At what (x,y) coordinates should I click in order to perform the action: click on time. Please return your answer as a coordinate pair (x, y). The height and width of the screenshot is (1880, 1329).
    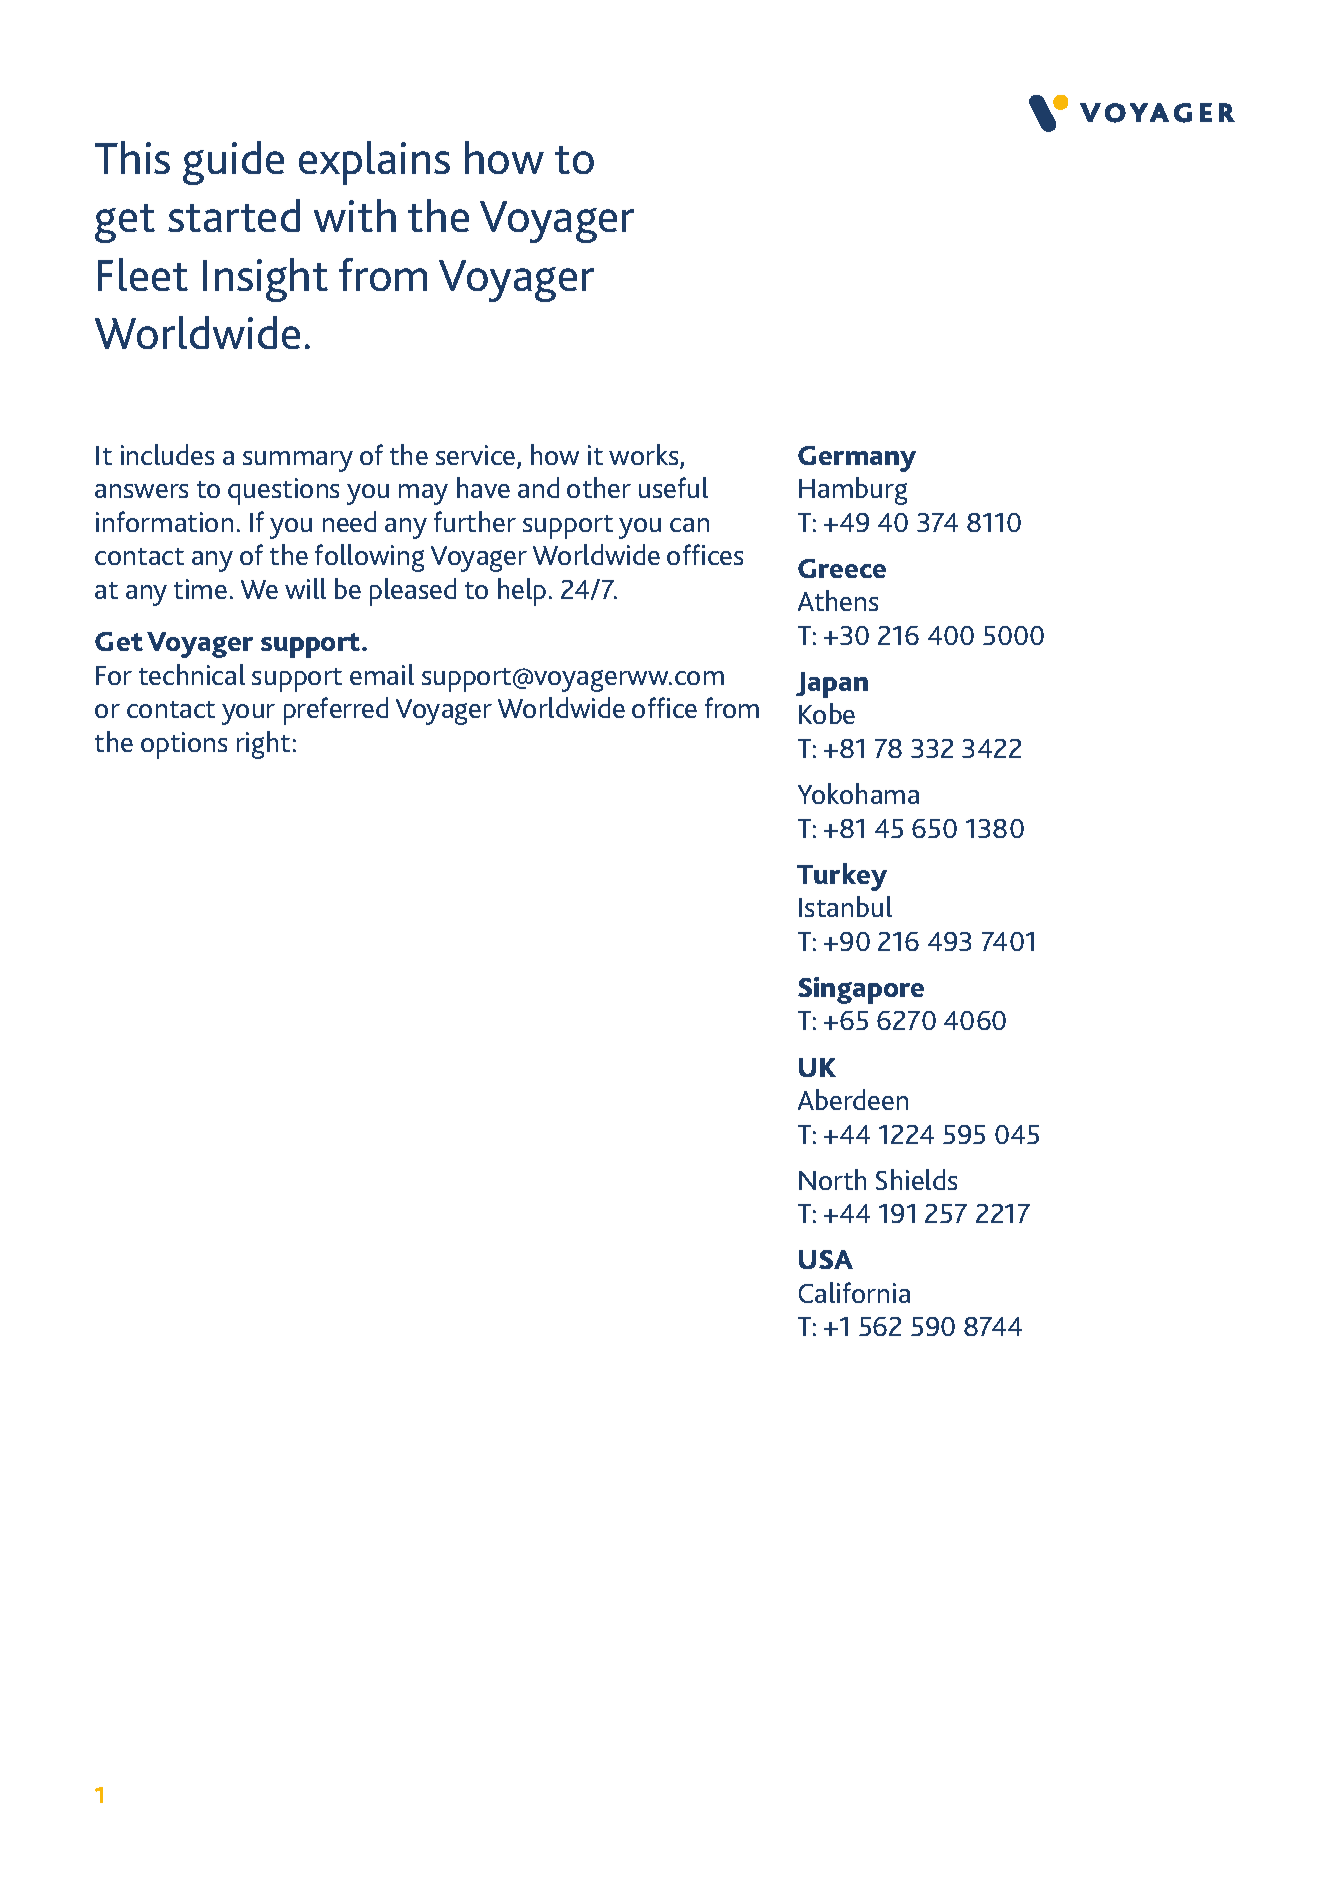
    Looking at the image, I should click on (200, 589).
